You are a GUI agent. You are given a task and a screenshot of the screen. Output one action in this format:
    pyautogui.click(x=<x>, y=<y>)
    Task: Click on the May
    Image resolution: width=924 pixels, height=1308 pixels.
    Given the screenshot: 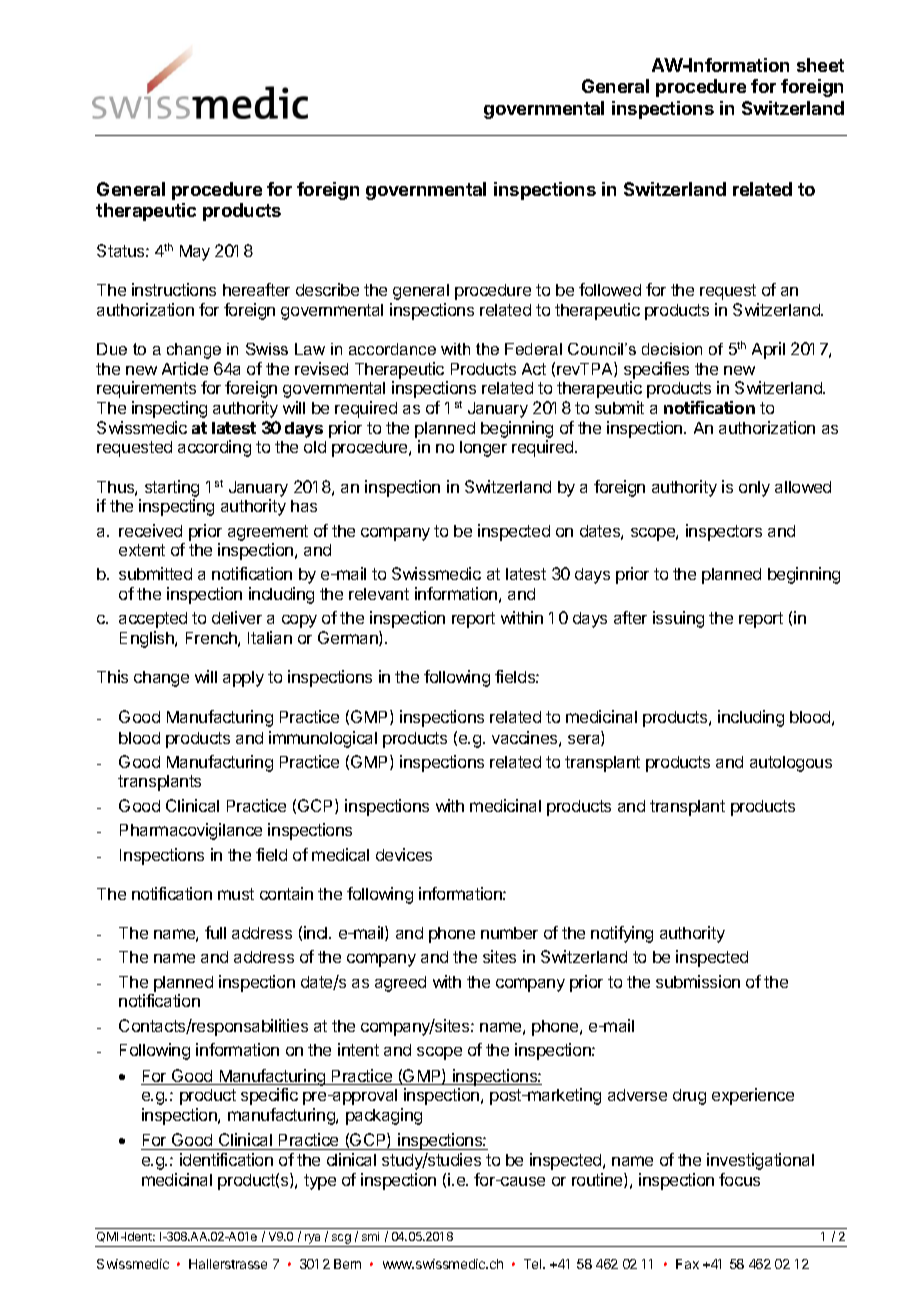 What is the action you would take?
    pyautogui.click(x=195, y=253)
